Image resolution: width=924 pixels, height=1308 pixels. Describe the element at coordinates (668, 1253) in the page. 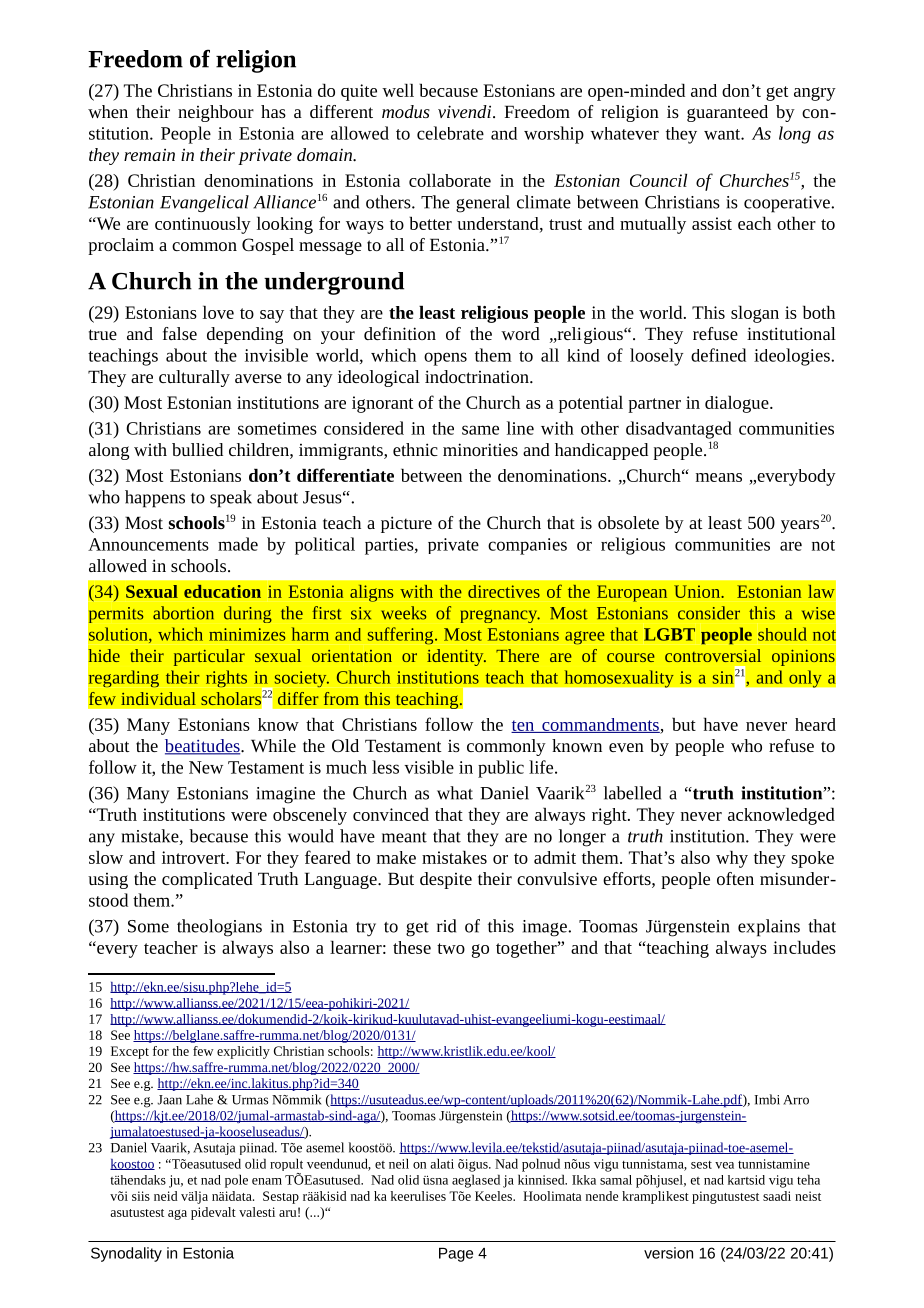

I see `version` at that location.
